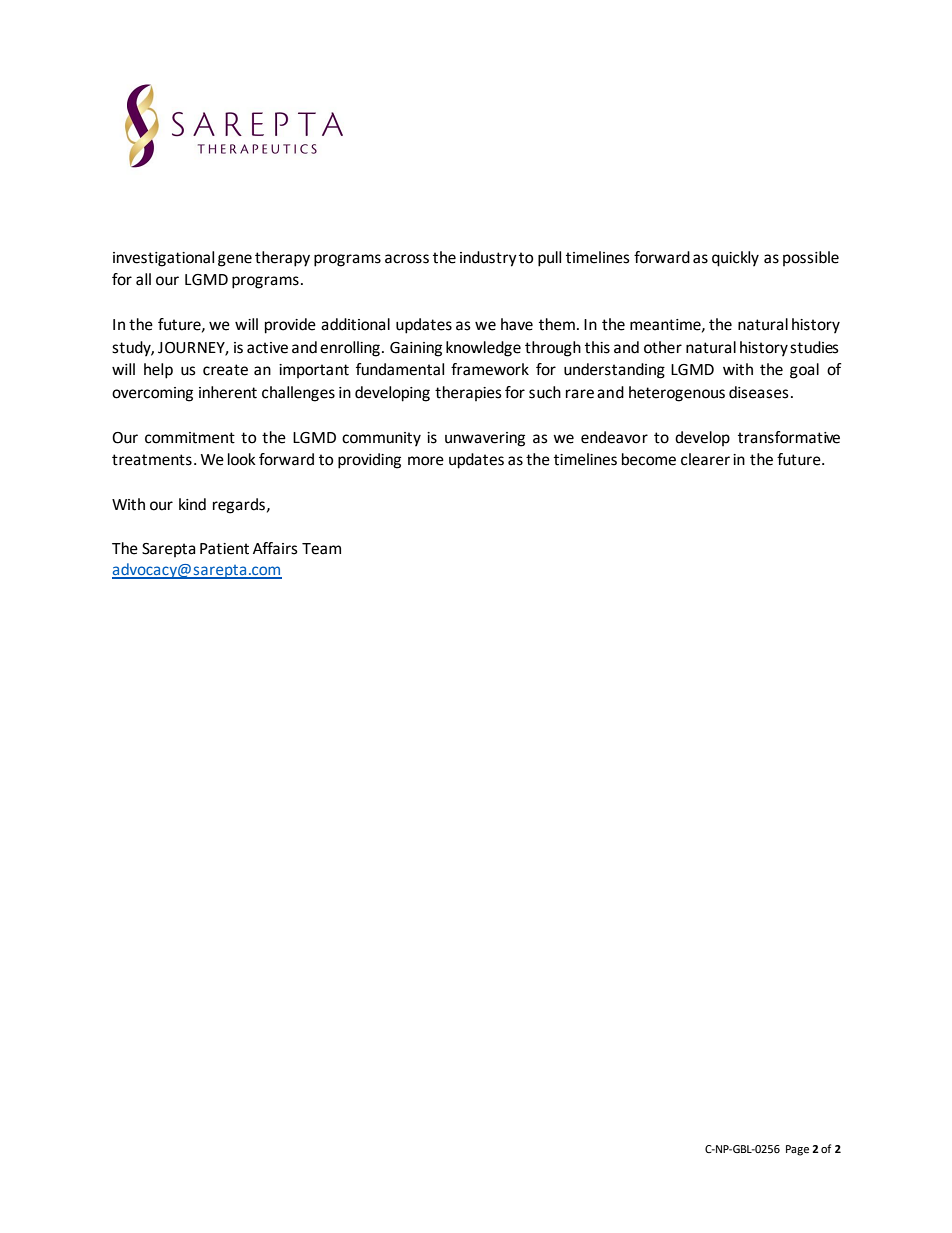 Image resolution: width=952 pixels, height=1233 pixels. What do you see at coordinates (235, 260) in the screenshot?
I see `gene` at bounding box center [235, 260].
